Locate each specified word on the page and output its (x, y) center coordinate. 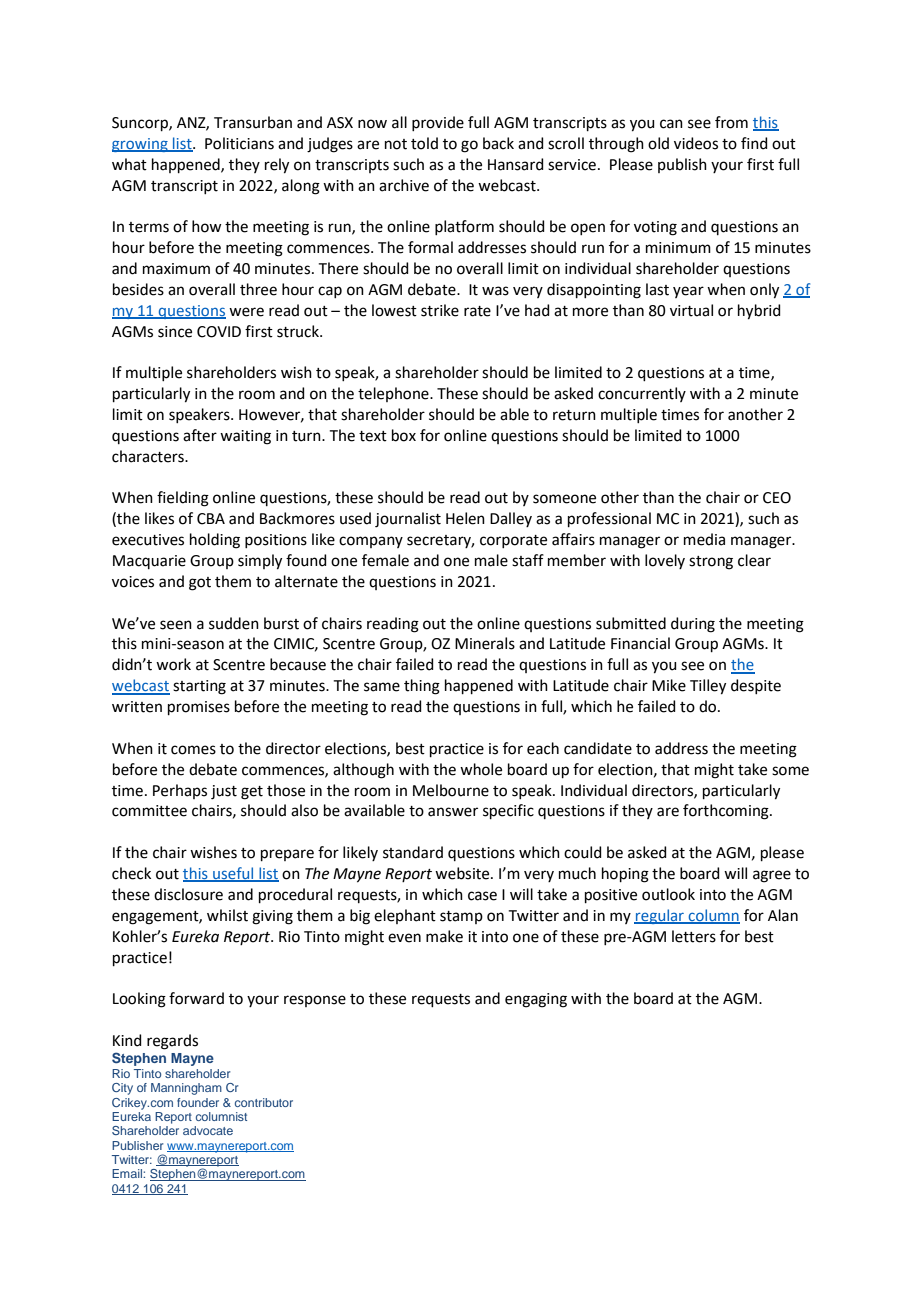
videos (696, 143)
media (704, 539)
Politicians (239, 143)
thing (422, 687)
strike (440, 310)
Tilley (708, 687)
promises (199, 708)
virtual (691, 310)
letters (694, 936)
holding (215, 541)
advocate (208, 1130)
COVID (219, 332)
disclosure (188, 894)
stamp (461, 917)
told (424, 143)
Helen (465, 518)
